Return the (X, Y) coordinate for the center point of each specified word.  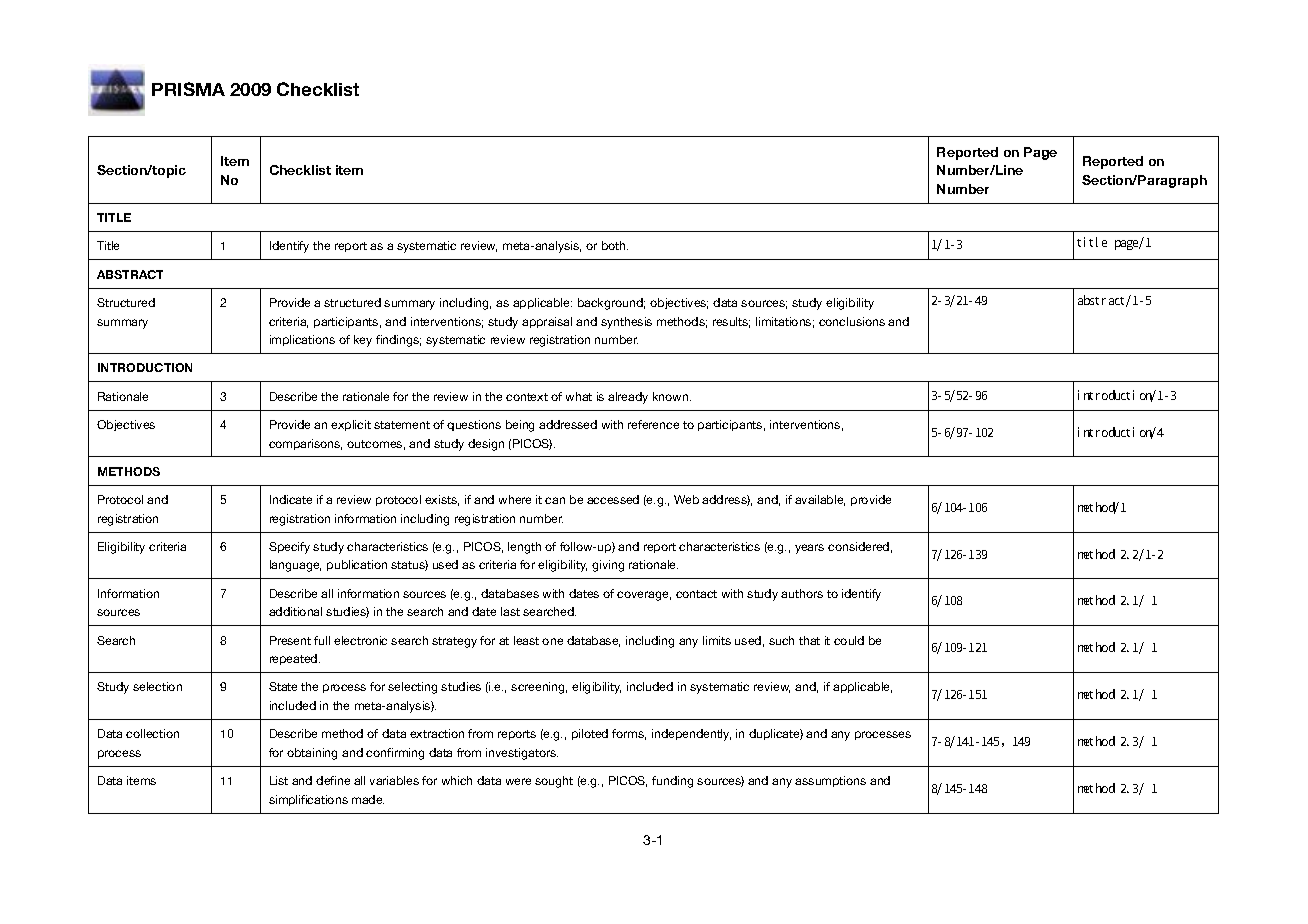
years (809, 549)
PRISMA (188, 89)
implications (302, 340)
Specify (289, 548)
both (615, 245)
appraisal (547, 322)
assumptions (830, 781)
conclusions (852, 321)
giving (608, 566)
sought (554, 782)
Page (1040, 153)
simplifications (308, 800)
